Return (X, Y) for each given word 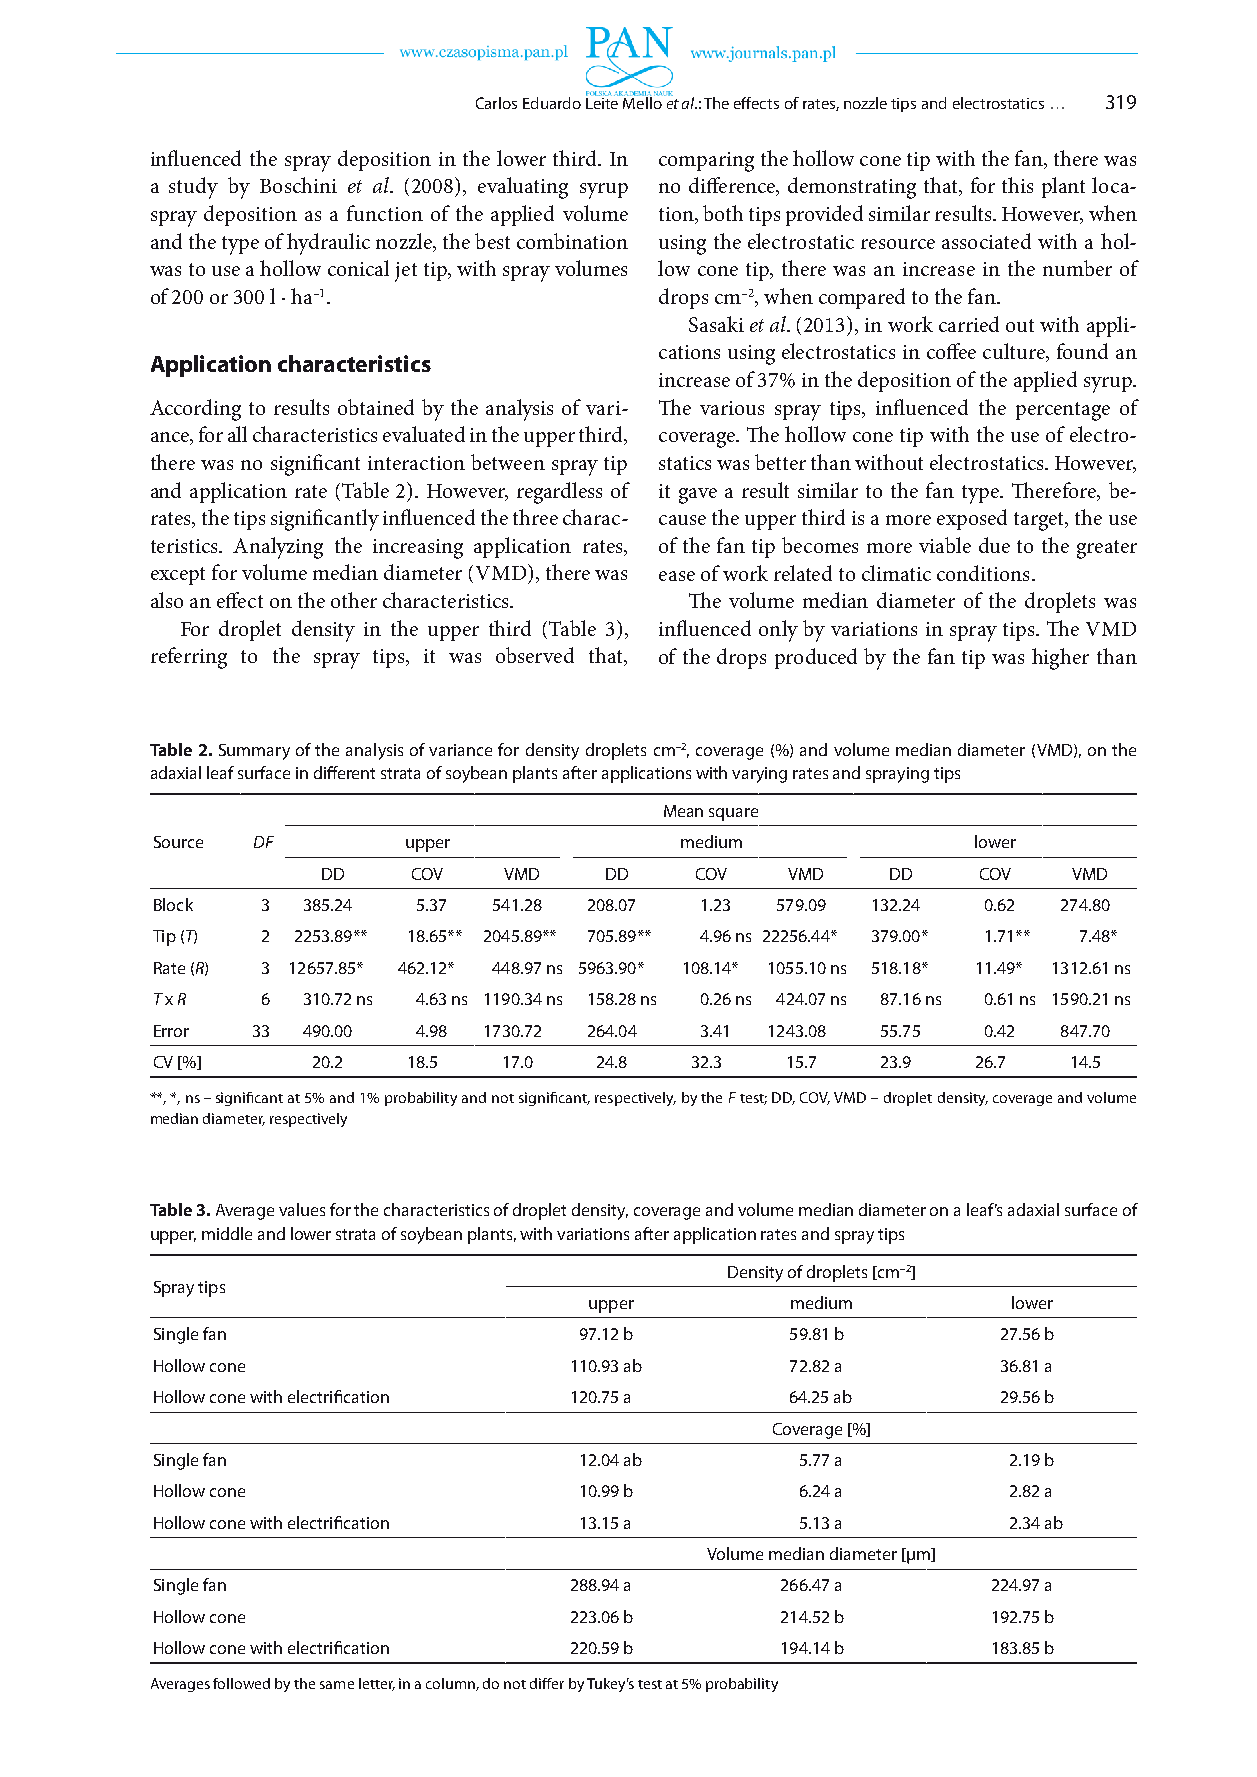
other (354, 600)
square (733, 814)
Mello (642, 101)
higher (1060, 659)
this (1017, 185)
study (193, 188)
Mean (683, 811)
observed (535, 655)
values (302, 1209)
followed (241, 1683)
